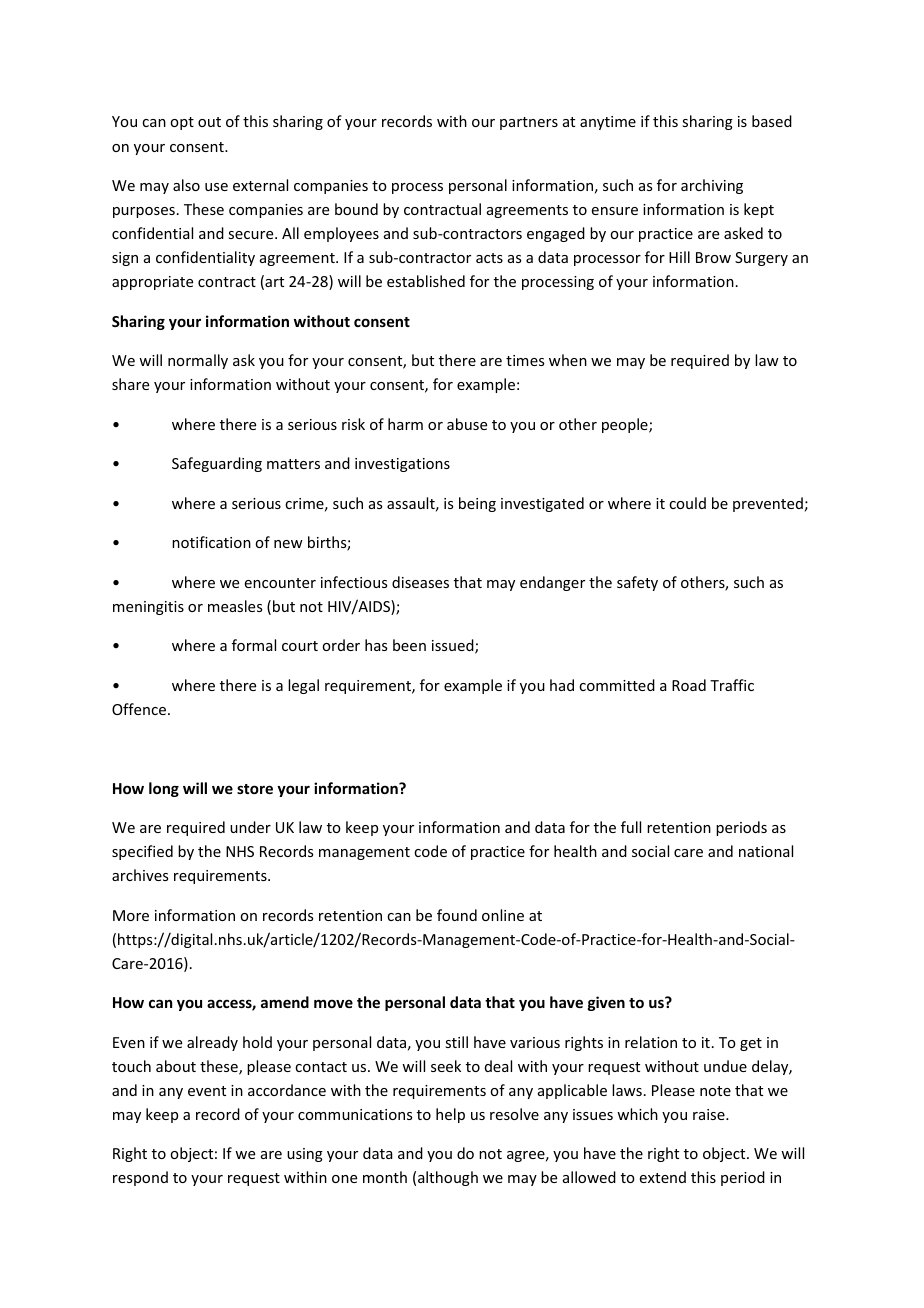 This screenshot has width=924, height=1308. What do you see at coordinates (140, 875) in the screenshot?
I see `archives` at bounding box center [140, 875].
